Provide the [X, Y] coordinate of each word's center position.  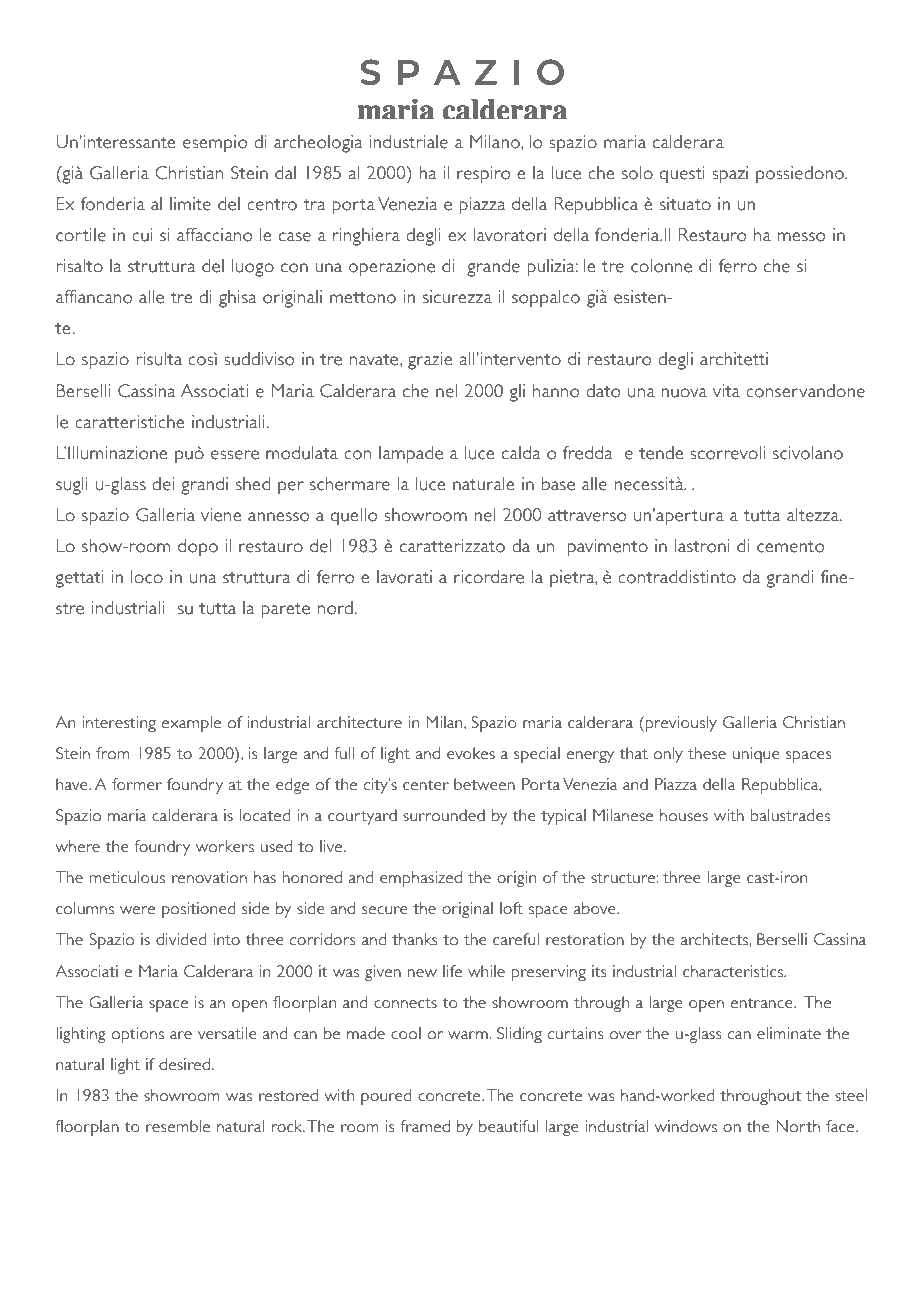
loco [147, 577]
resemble [178, 1126]
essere [235, 455]
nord [335, 608]
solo [637, 173]
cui [142, 235]
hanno [556, 391]
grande [493, 268]
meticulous [127, 877]
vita [726, 391]
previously [681, 724]
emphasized [421, 879]
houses [684, 815]
